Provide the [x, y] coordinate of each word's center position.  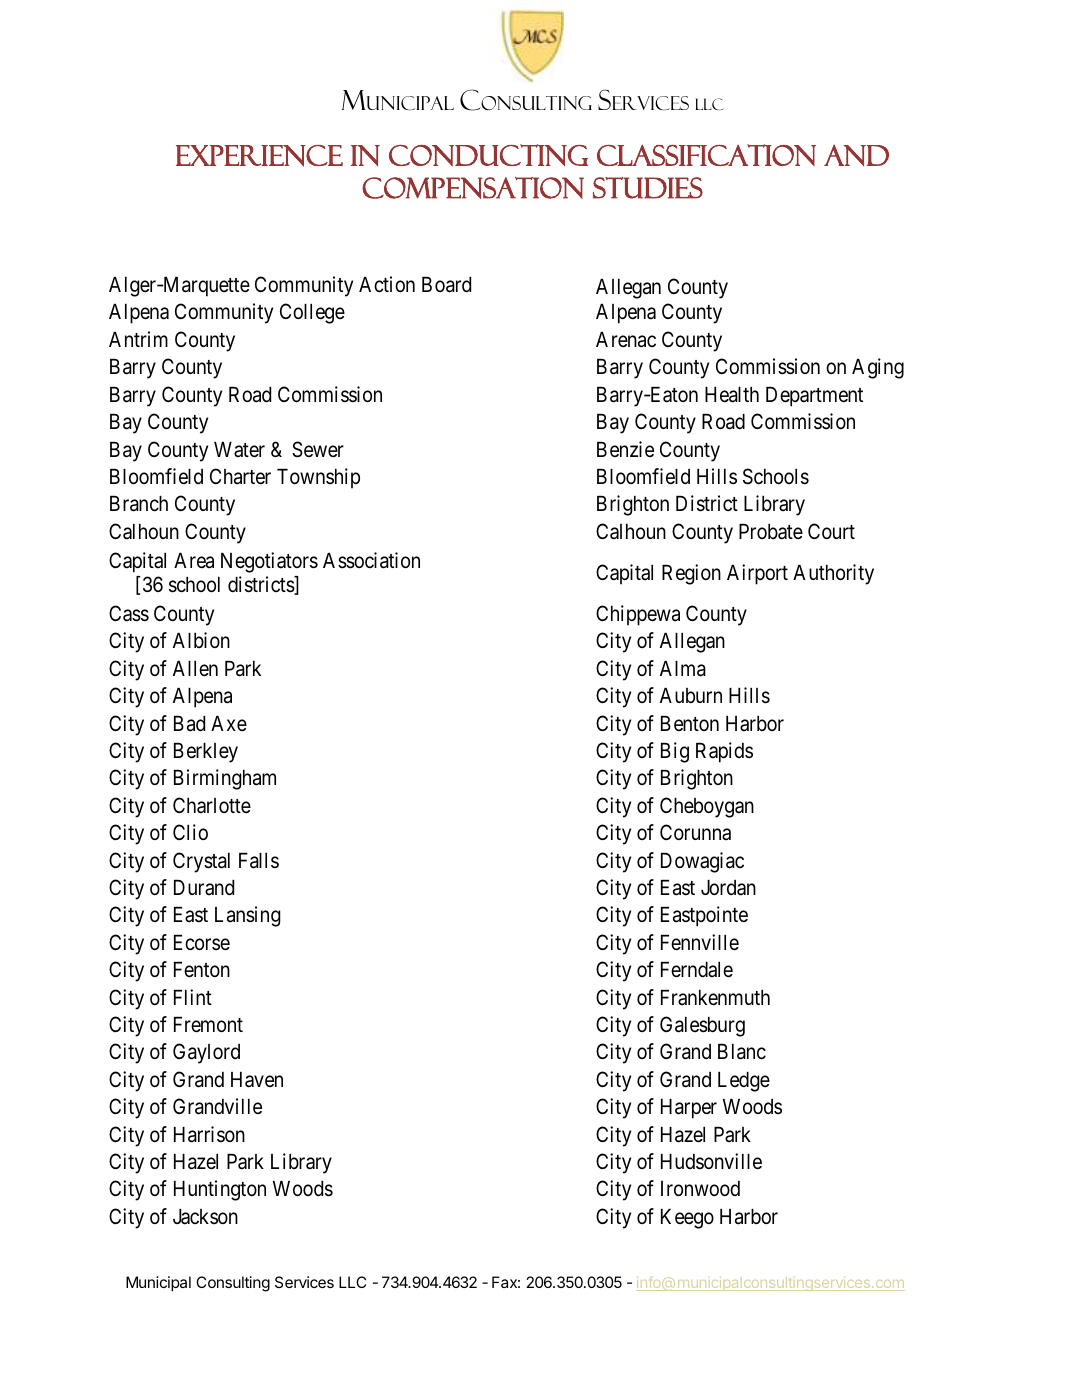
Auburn [691, 695]
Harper [689, 1109]
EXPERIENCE [259, 156]
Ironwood [700, 1189]
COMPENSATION [473, 188]
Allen [195, 669]
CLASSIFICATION [706, 155]
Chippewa [638, 615]
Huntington [220, 1190]
